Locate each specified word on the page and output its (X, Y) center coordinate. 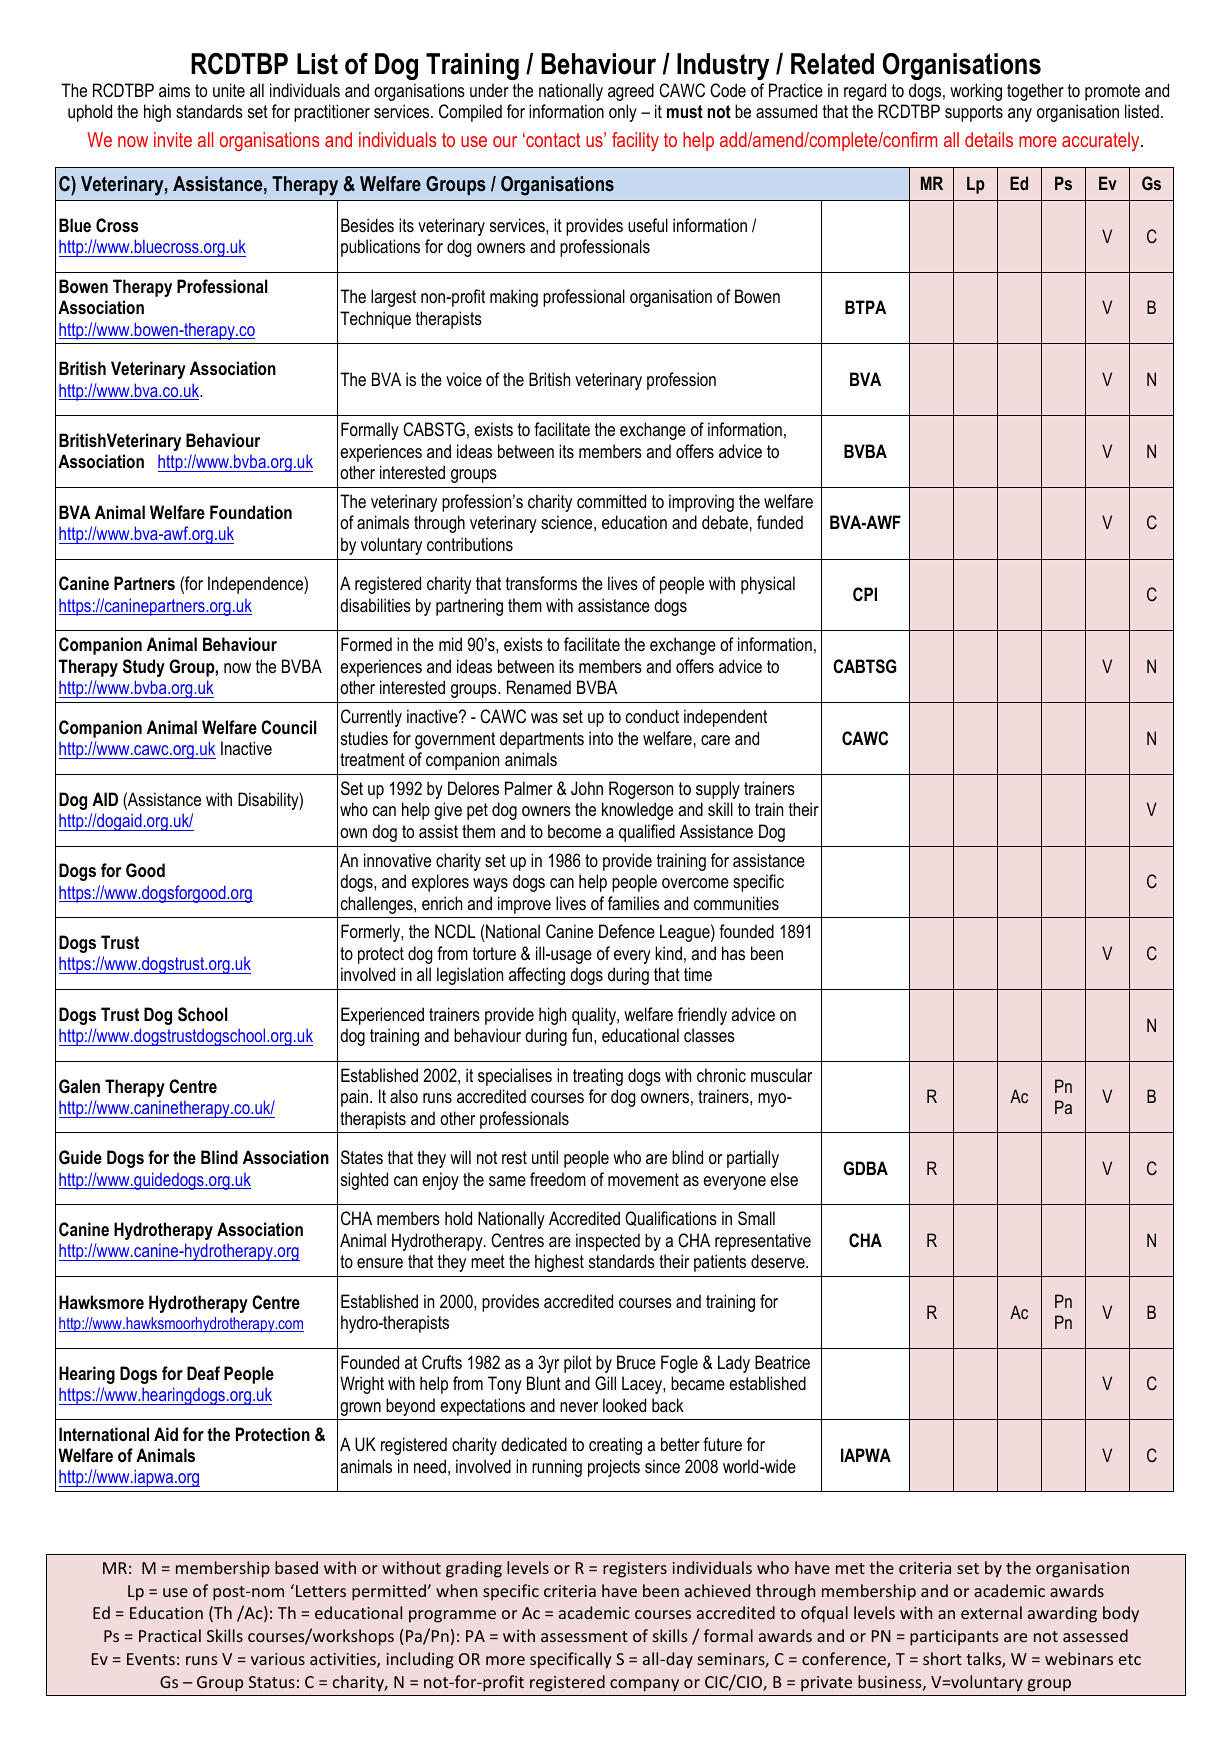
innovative (397, 860)
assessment (584, 1636)
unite (229, 90)
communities (736, 903)
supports (974, 113)
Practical (170, 1635)
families (633, 903)
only (623, 113)
